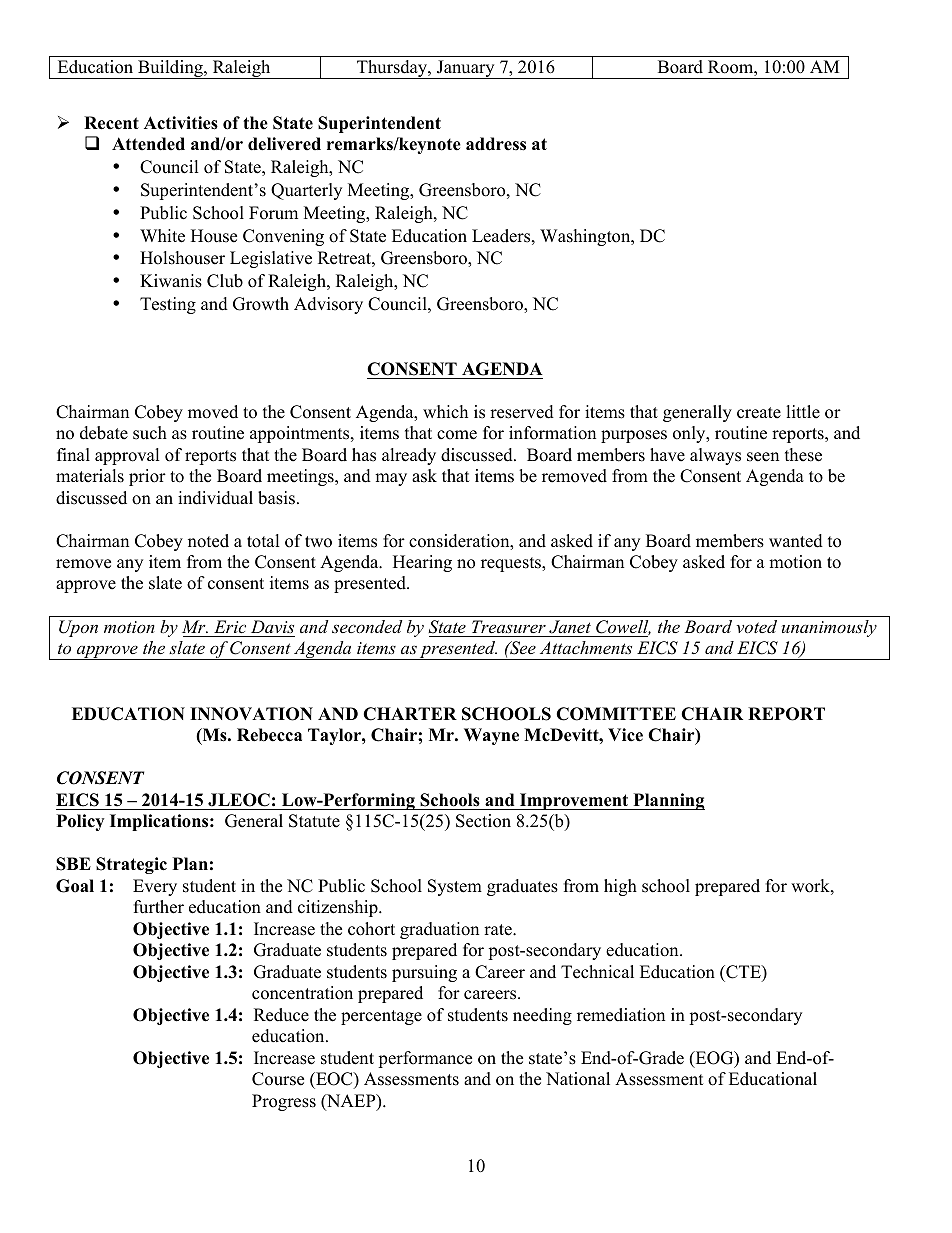 Image resolution: width=952 pixels, height=1233 pixels. Describe the element at coordinates (181, 123) in the screenshot. I see `Activities` at that location.
